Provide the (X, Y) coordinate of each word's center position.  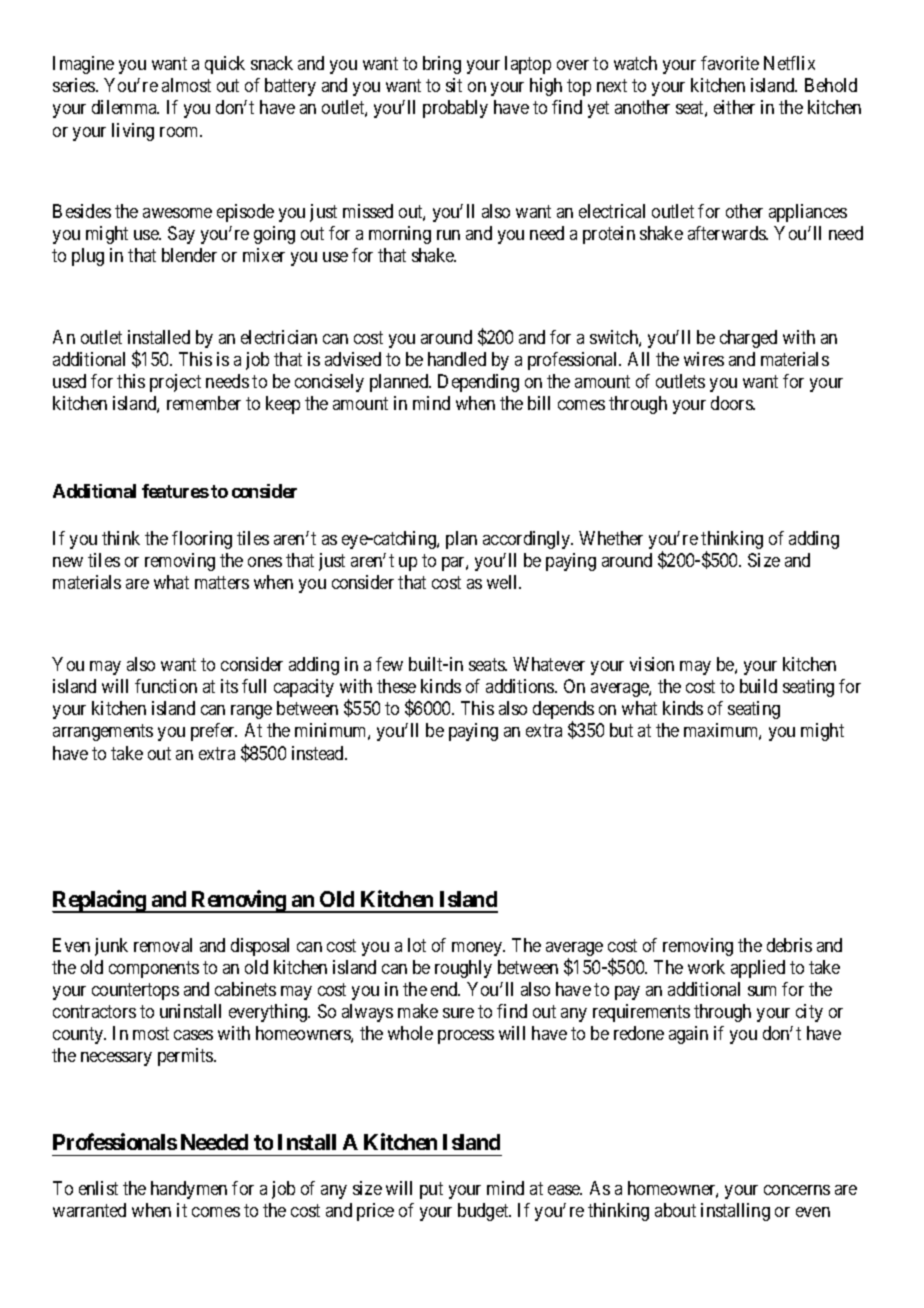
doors (732, 403)
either (734, 107)
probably (455, 109)
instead (319, 753)
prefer (214, 732)
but (621, 730)
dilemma (125, 107)
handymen (189, 1190)
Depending (478, 383)
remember (204, 403)
